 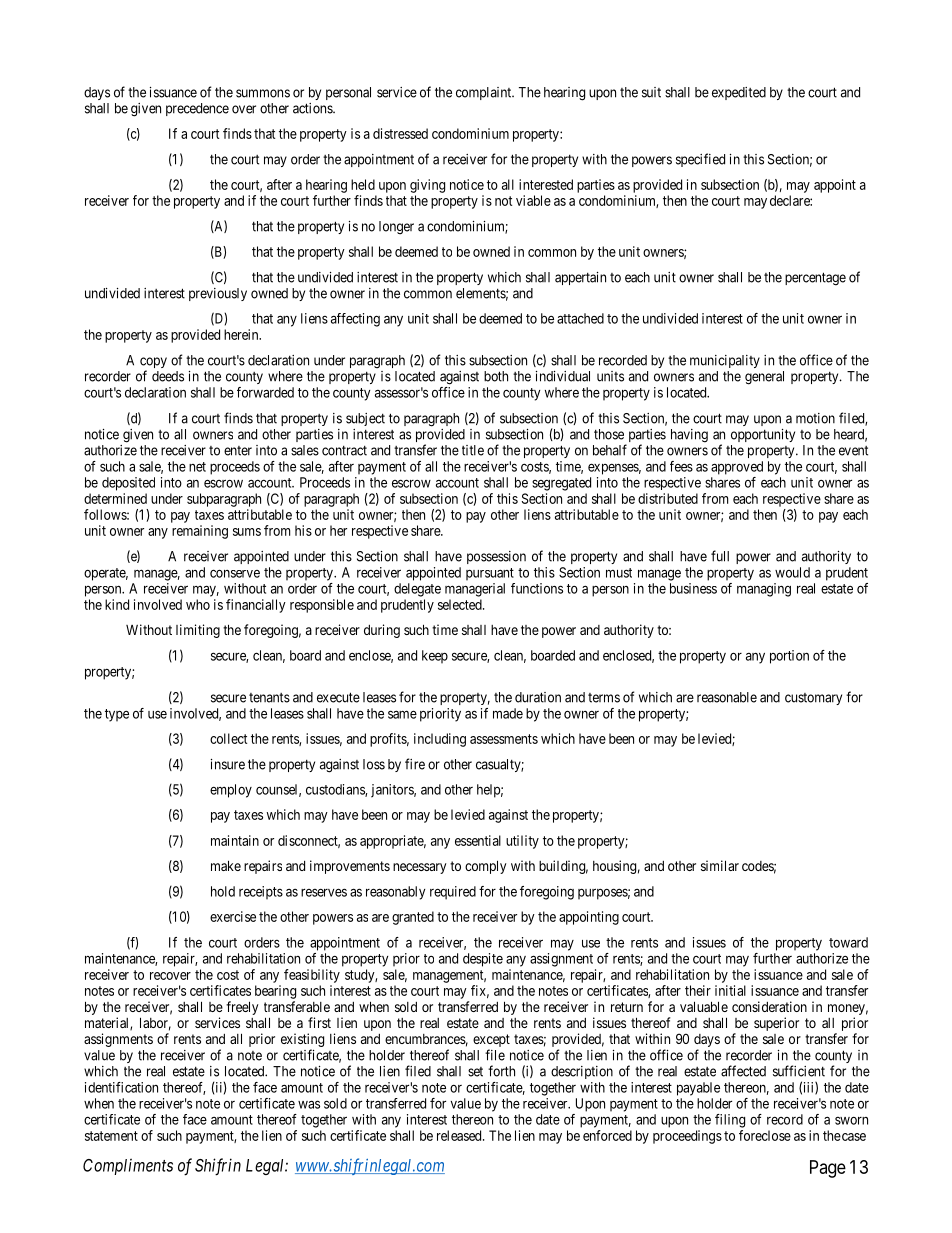 What do you see at coordinates (473, 450) in the screenshot?
I see `title` at bounding box center [473, 450].
